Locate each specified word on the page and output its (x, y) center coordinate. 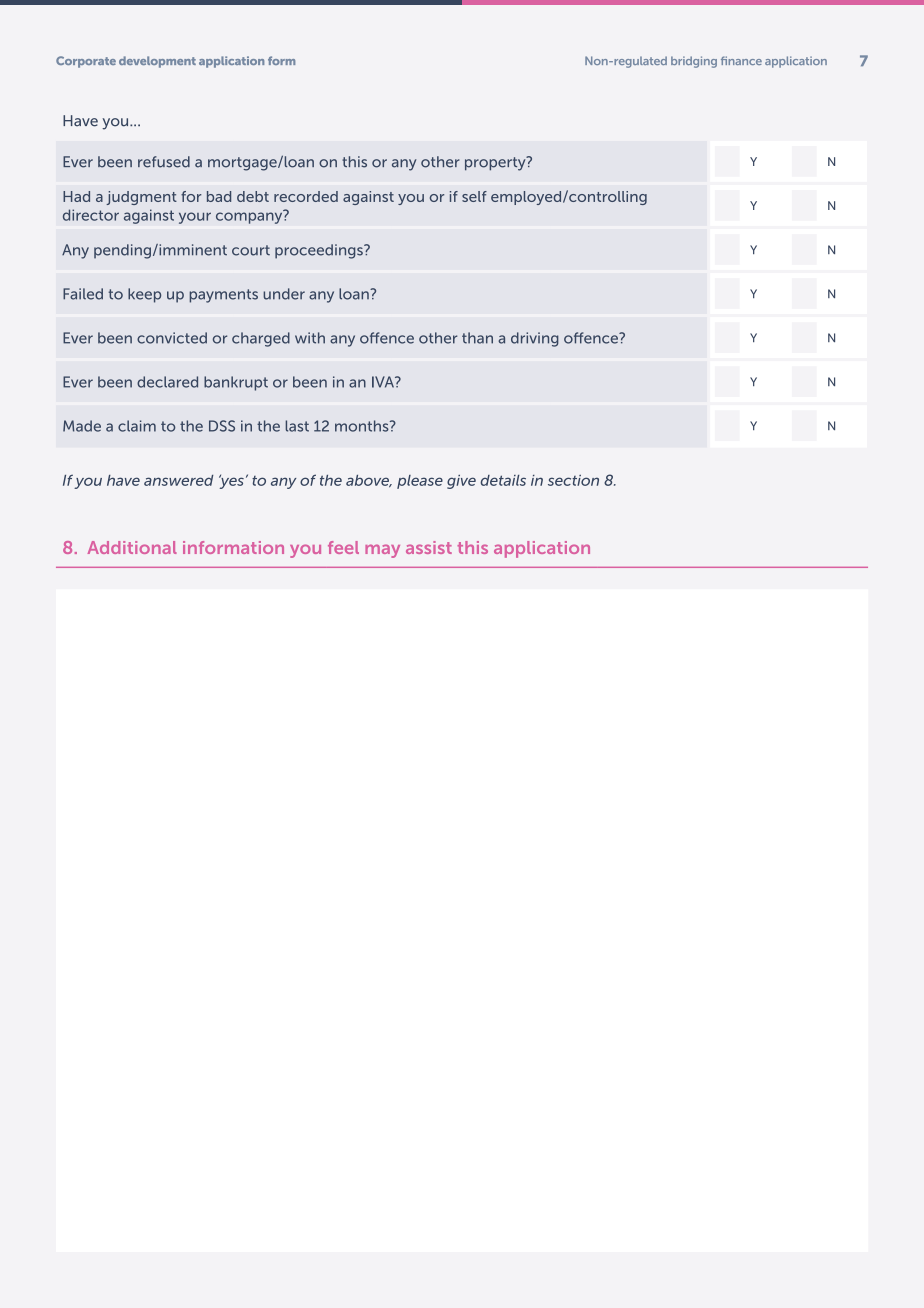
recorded (306, 196)
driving (535, 339)
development (157, 62)
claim (137, 426)
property (496, 163)
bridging (694, 62)
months (363, 426)
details (503, 480)
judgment (141, 198)
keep (144, 295)
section (573, 480)
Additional (132, 547)
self (474, 196)
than (477, 338)
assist (429, 547)
